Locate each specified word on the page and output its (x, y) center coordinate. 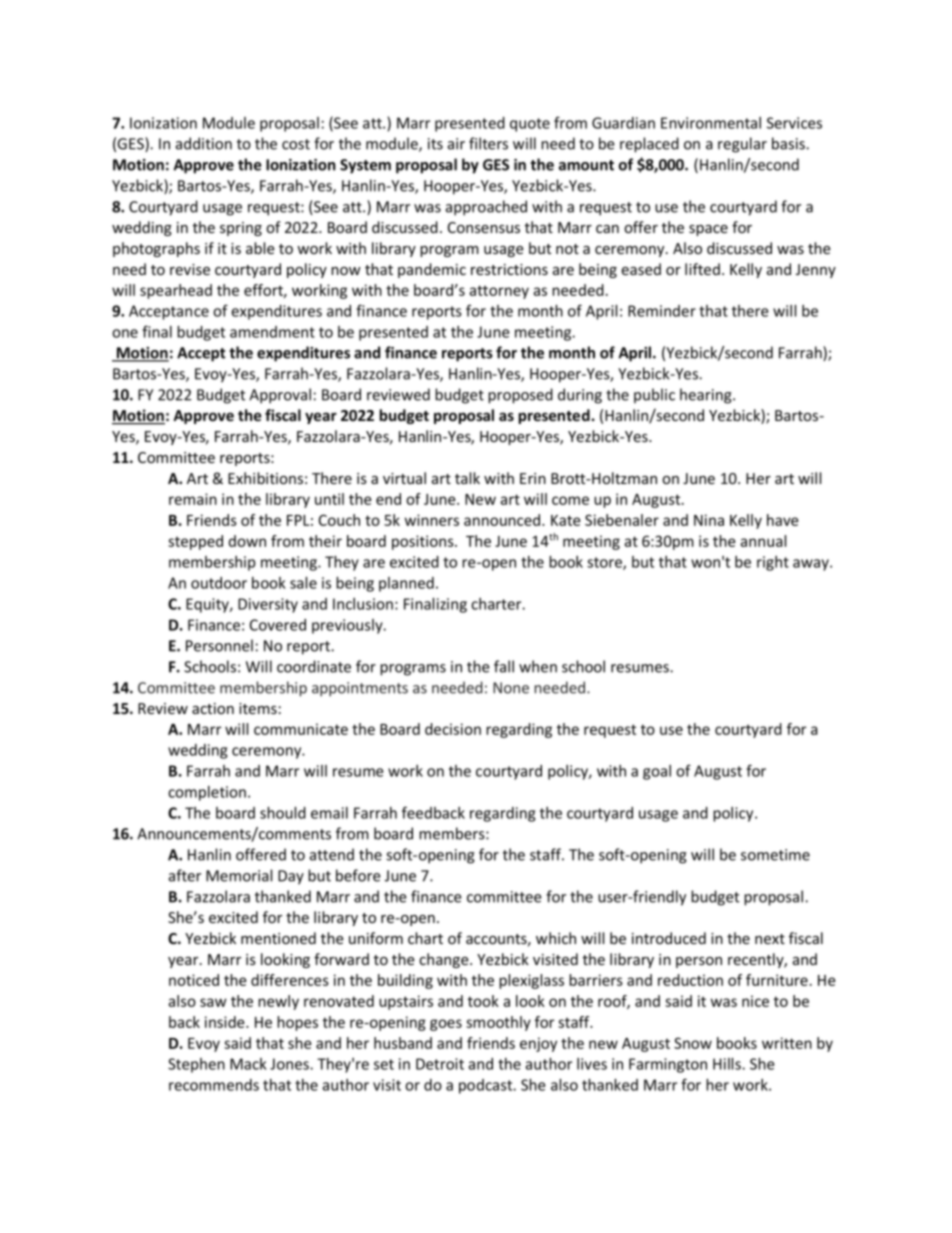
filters (488, 143)
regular (742, 145)
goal (657, 772)
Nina (709, 520)
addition (204, 143)
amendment (272, 332)
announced (503, 520)
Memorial (239, 875)
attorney (499, 292)
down (247, 541)
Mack (248, 1064)
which (556, 938)
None (511, 688)
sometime (775, 855)
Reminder (662, 311)
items (258, 708)
